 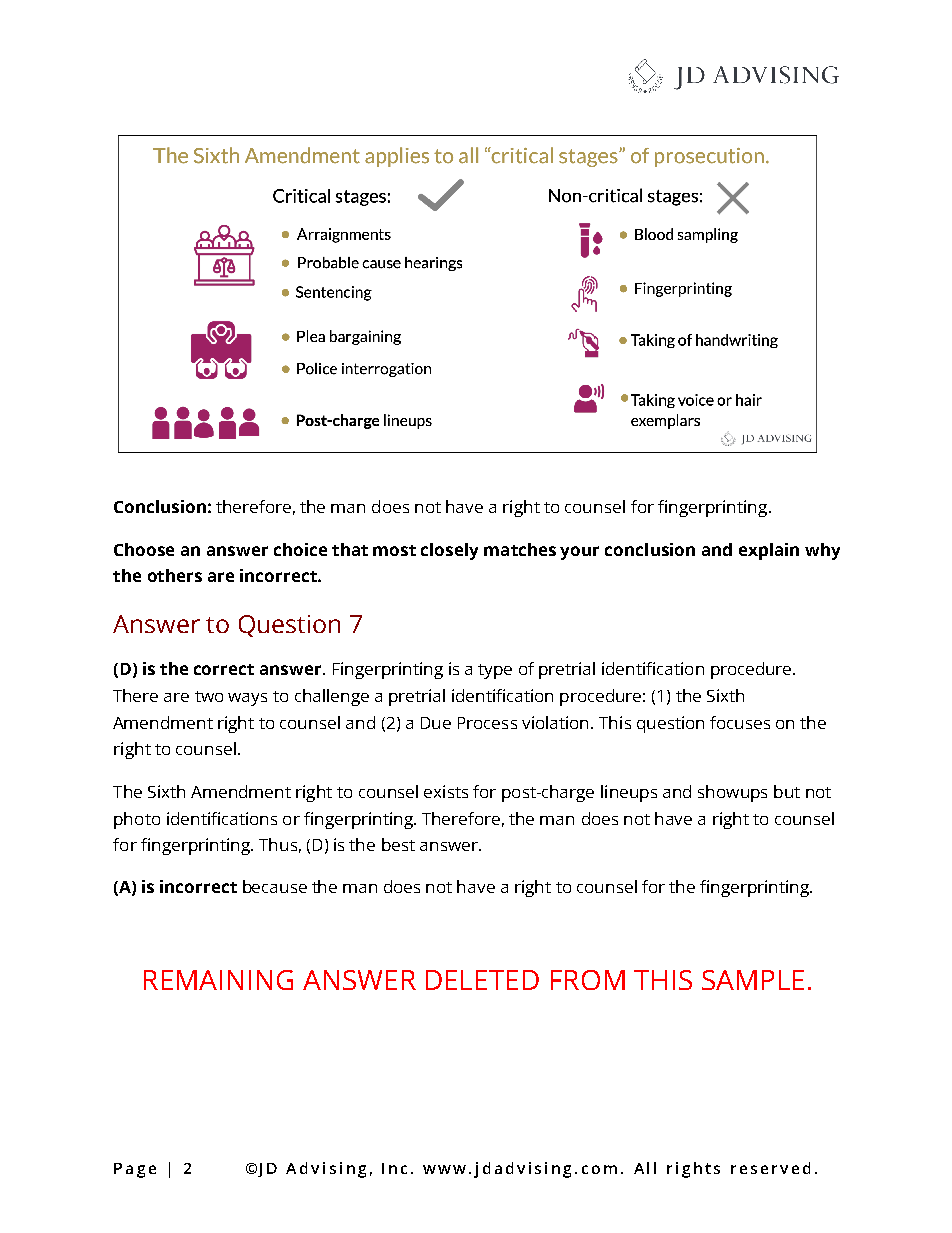 What do you see at coordinates (753, 980) in the screenshot?
I see `SAMPLE` at bounding box center [753, 980].
